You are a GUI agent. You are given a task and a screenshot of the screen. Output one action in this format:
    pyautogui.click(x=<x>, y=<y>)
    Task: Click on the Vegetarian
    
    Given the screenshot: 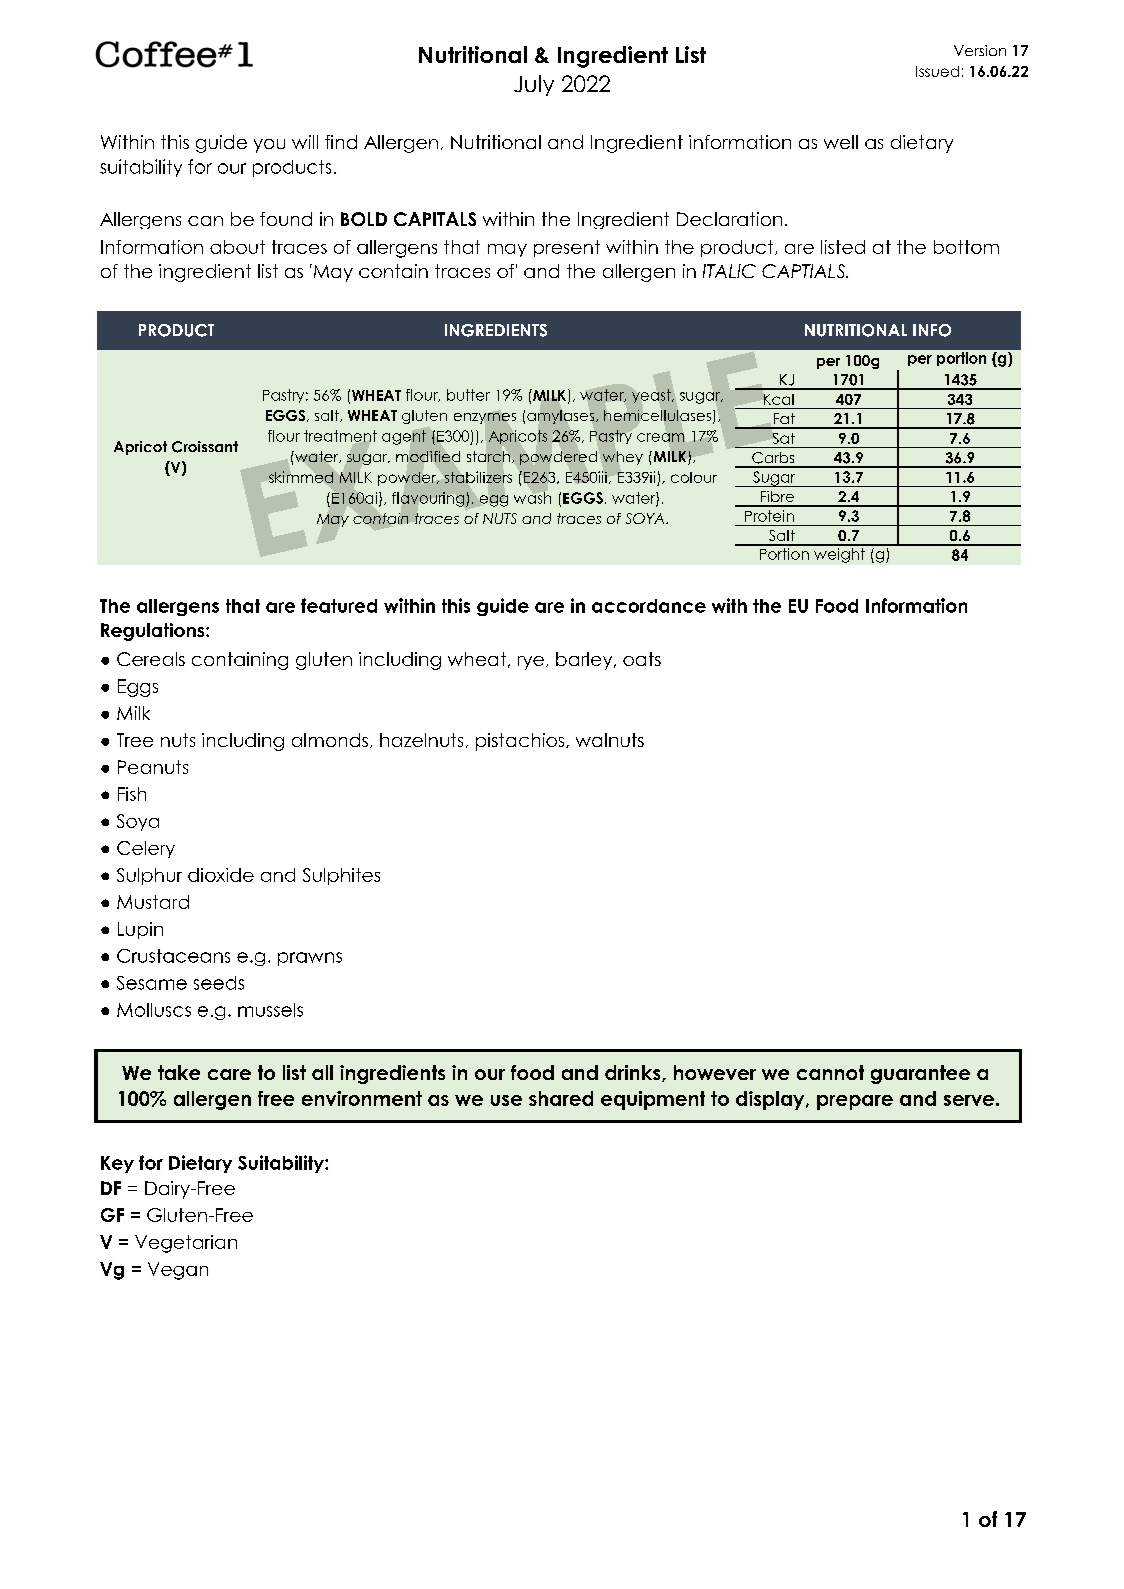 What is the action you would take?
    pyautogui.click(x=186, y=1244)
